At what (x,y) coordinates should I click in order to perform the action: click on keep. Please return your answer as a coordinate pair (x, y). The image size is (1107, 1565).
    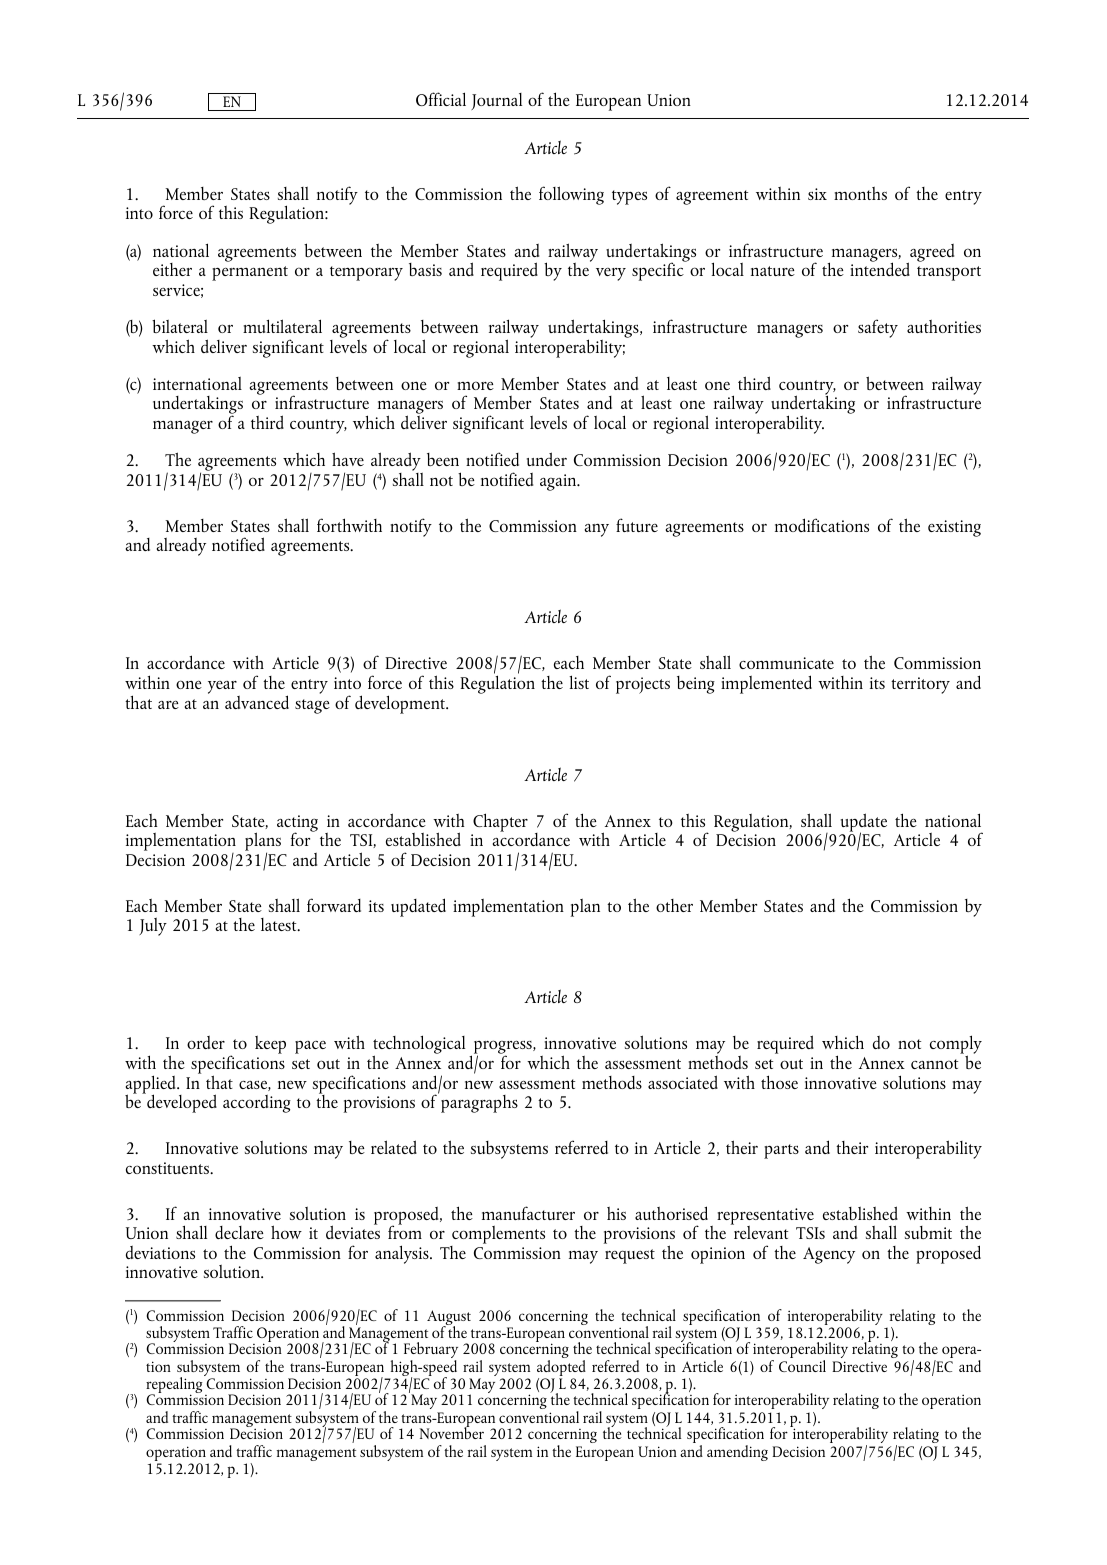
    Looking at the image, I should click on (270, 1045).
